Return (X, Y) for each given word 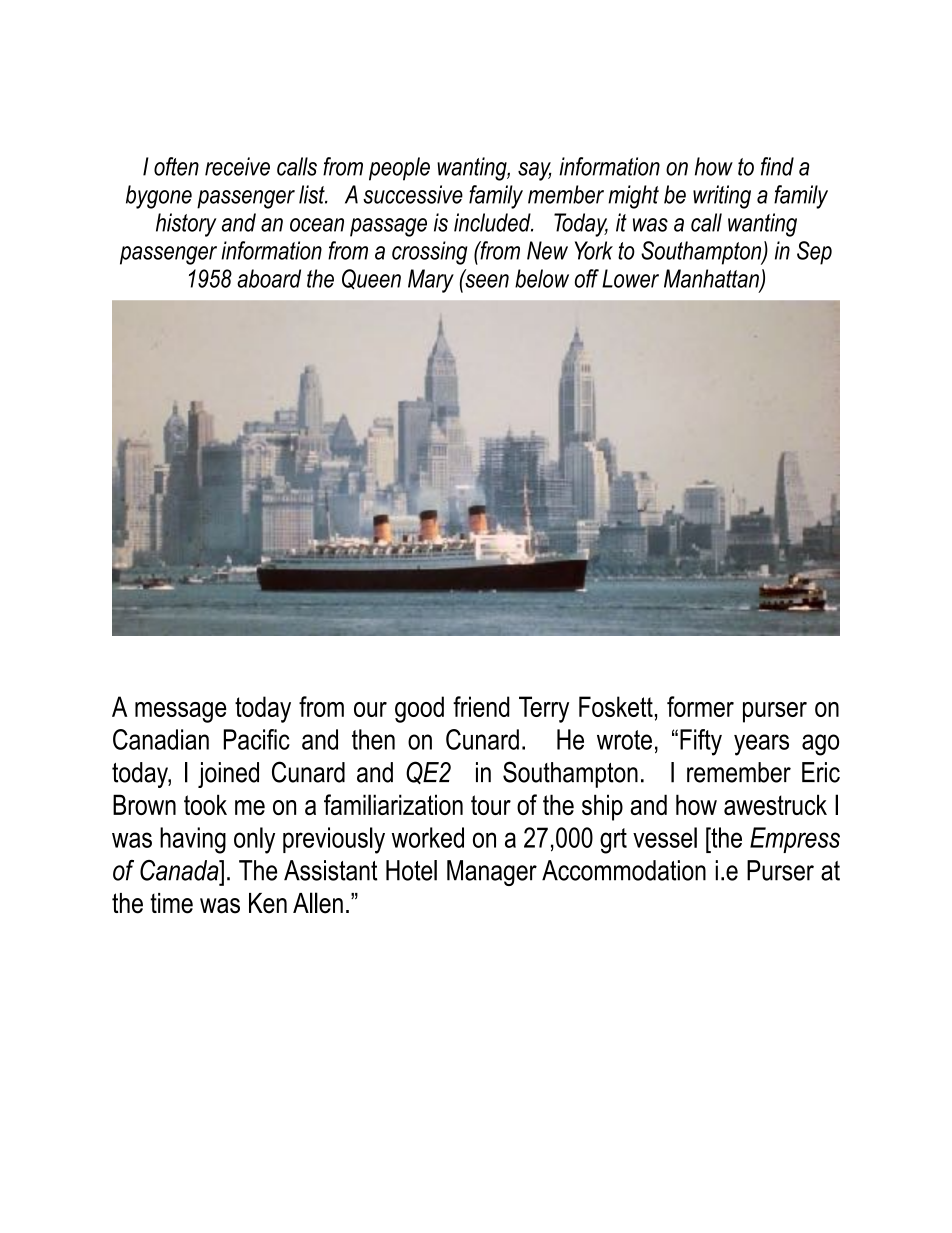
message (181, 712)
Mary (431, 281)
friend (481, 706)
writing (722, 197)
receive (237, 166)
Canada (180, 870)
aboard (269, 278)
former (700, 706)
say (534, 171)
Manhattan (712, 279)
